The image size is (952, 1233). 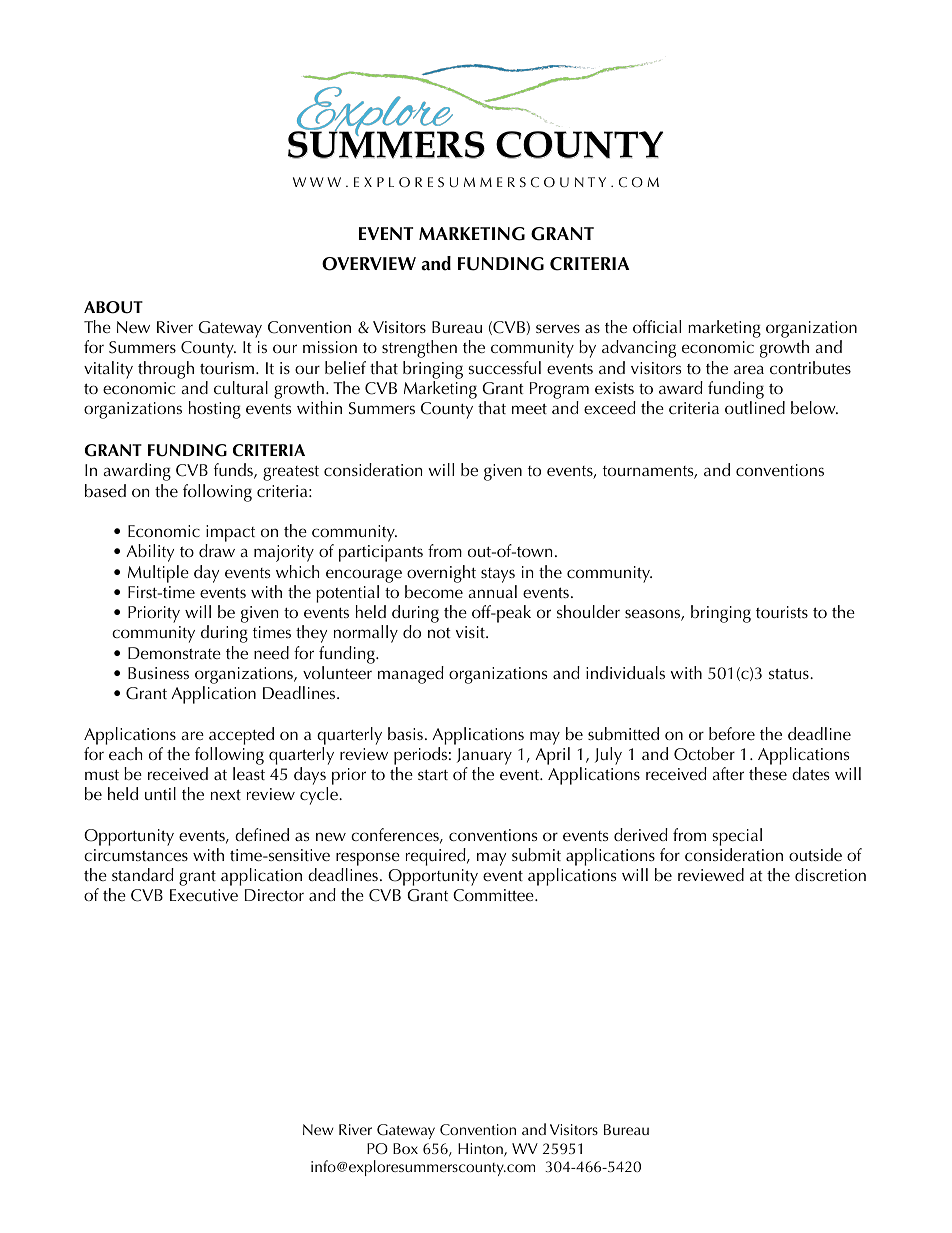 I want to click on Business, so click(x=158, y=673).
